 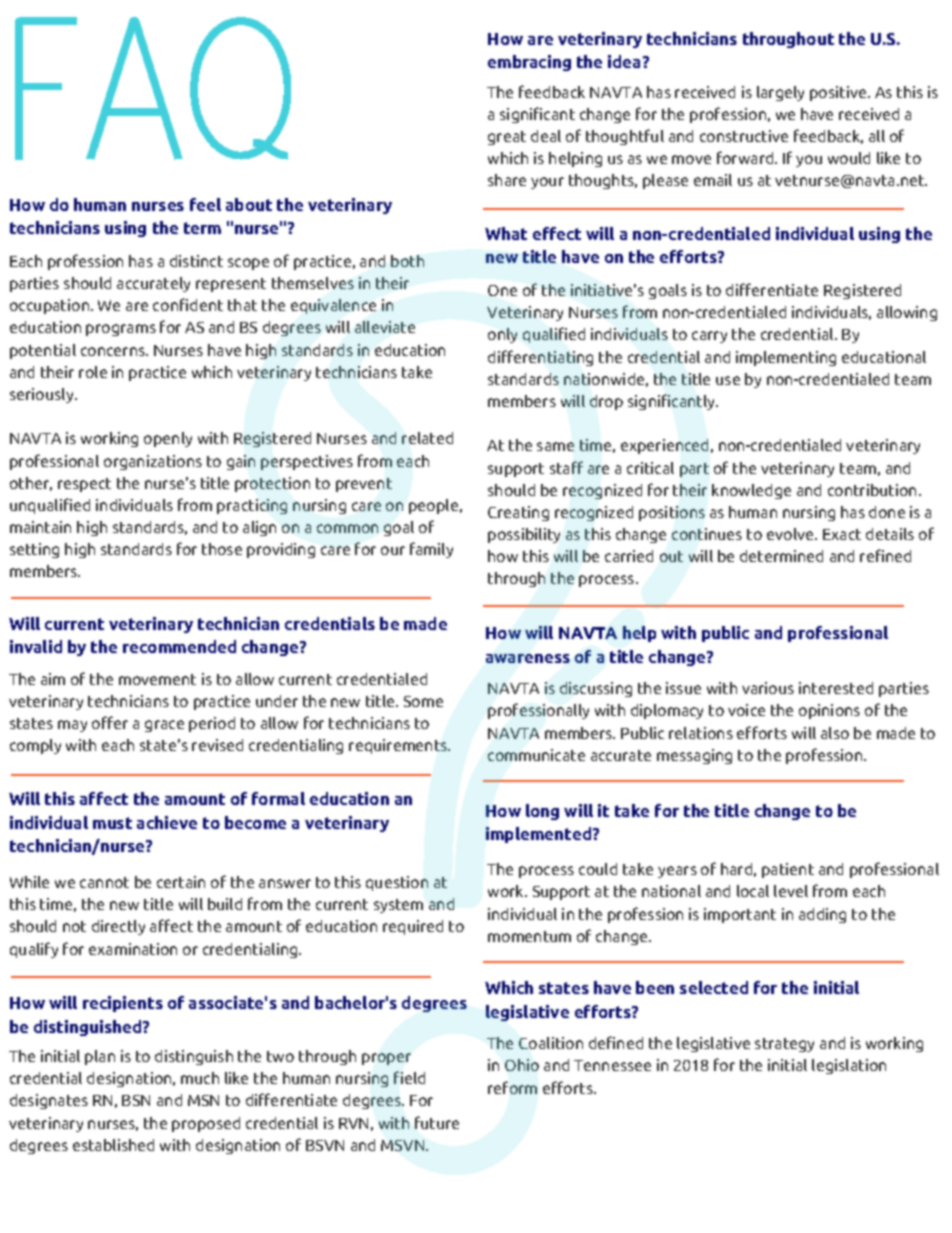 What do you see at coordinates (168, 439) in the document?
I see `openly` at bounding box center [168, 439].
